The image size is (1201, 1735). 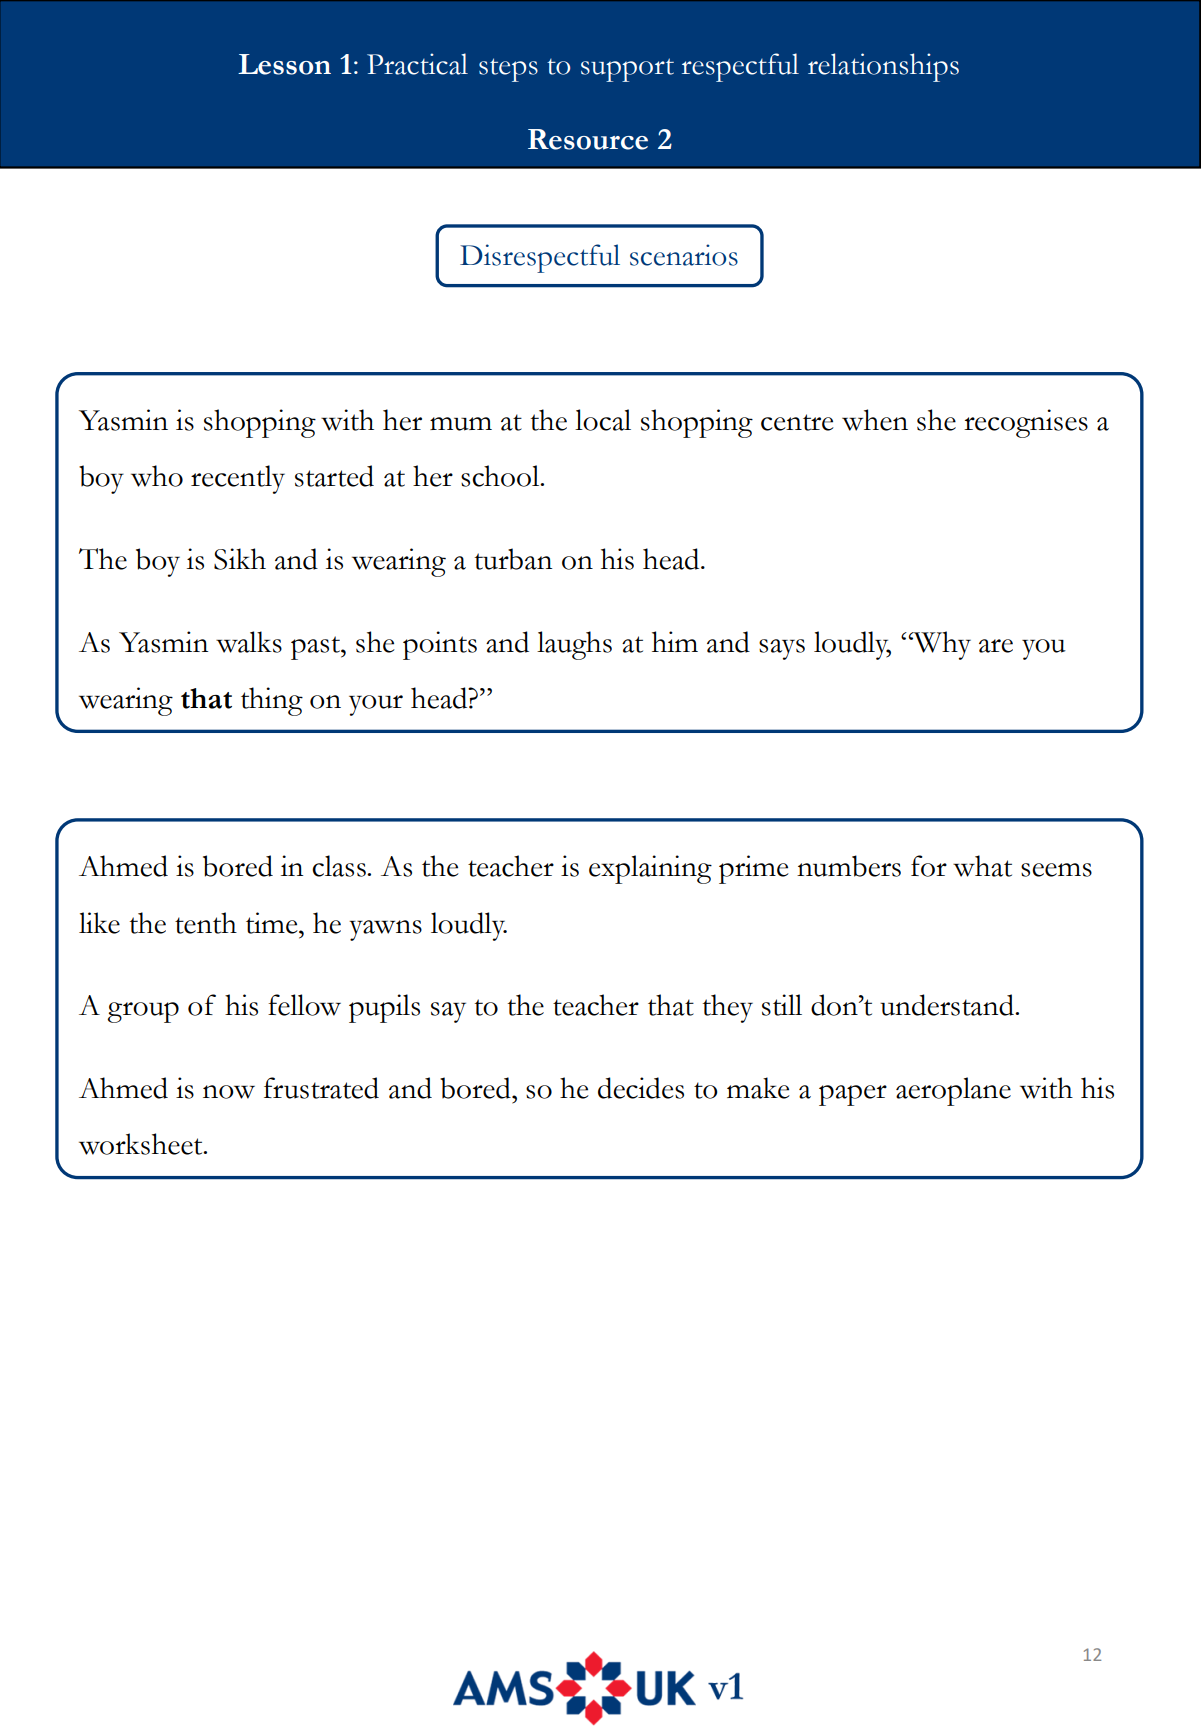 What do you see at coordinates (284, 64) in the page?
I see `Lesson` at bounding box center [284, 64].
